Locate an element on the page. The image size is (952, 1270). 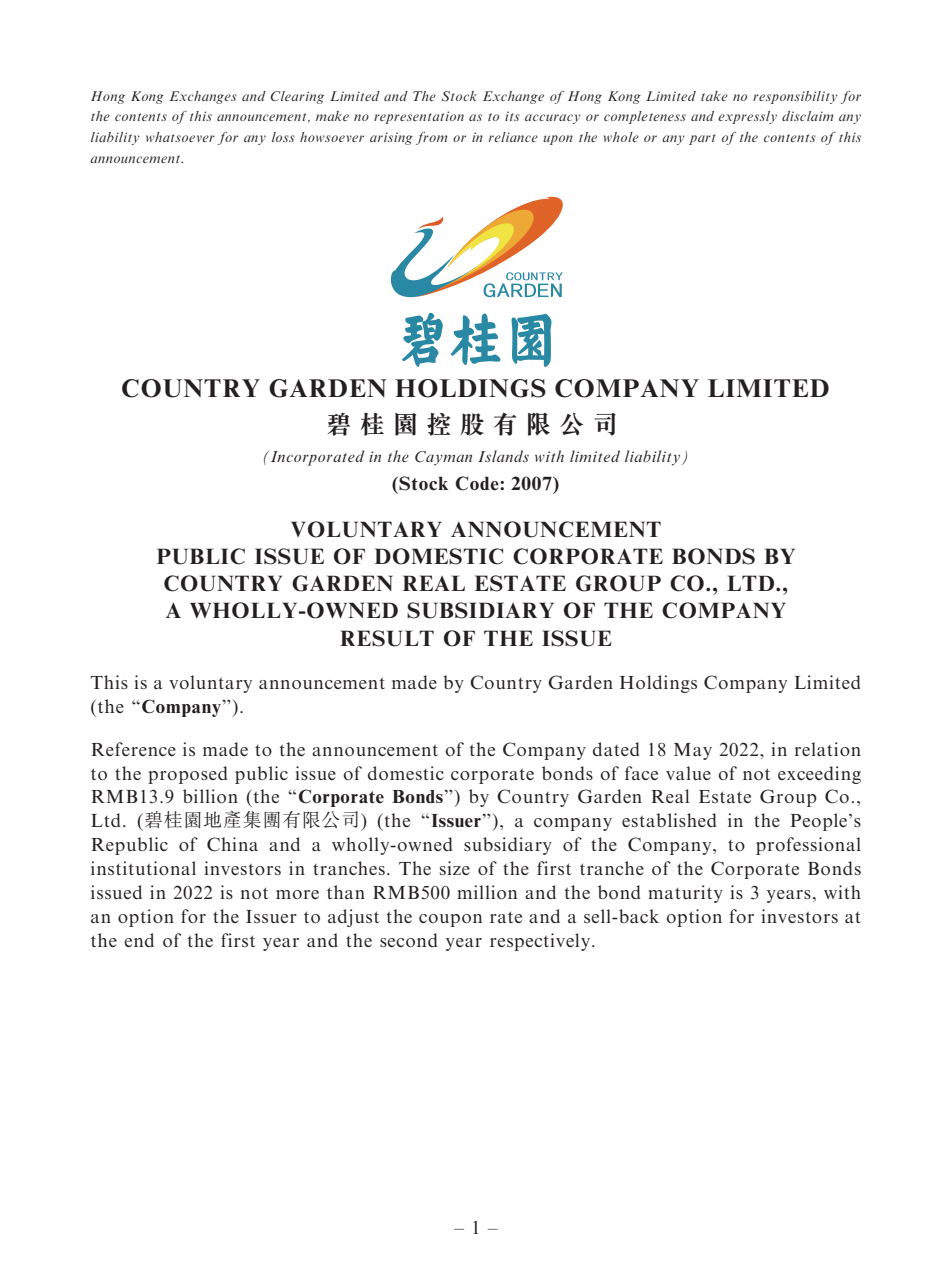
million is located at coordinates (487, 892).
